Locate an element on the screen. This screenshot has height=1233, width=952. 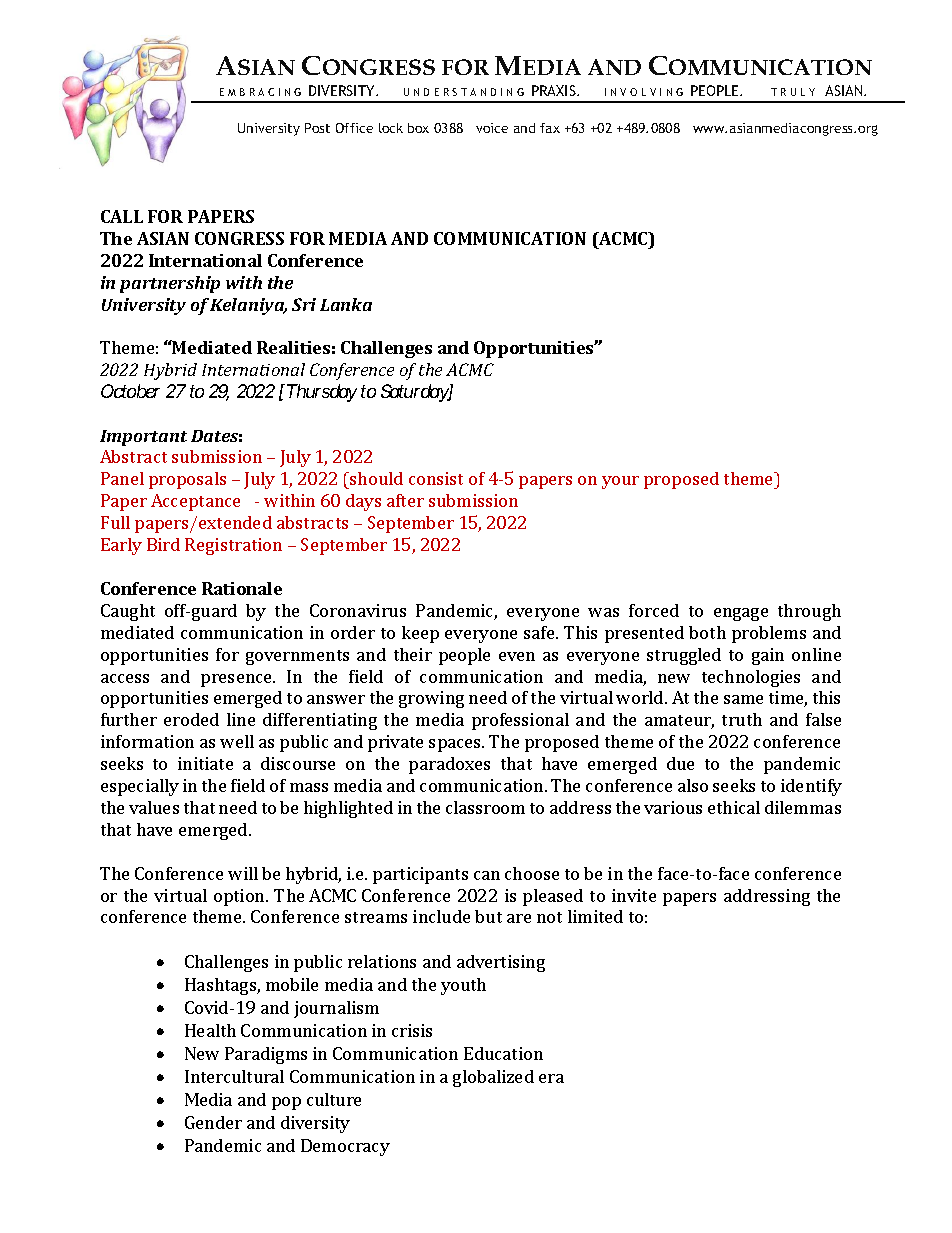
ethical is located at coordinates (734, 807).
